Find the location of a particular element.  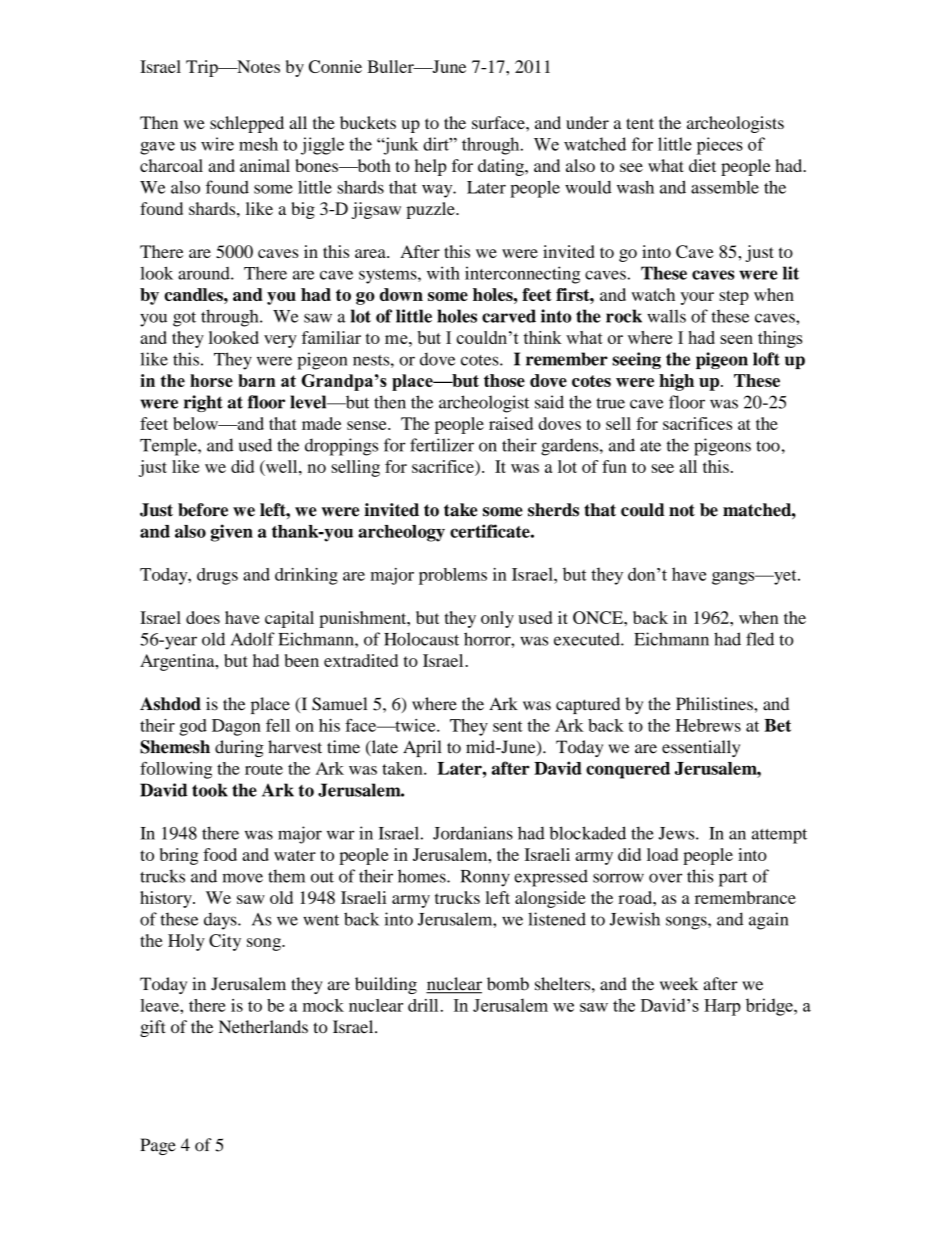

Page is located at coordinates (158, 1146).
